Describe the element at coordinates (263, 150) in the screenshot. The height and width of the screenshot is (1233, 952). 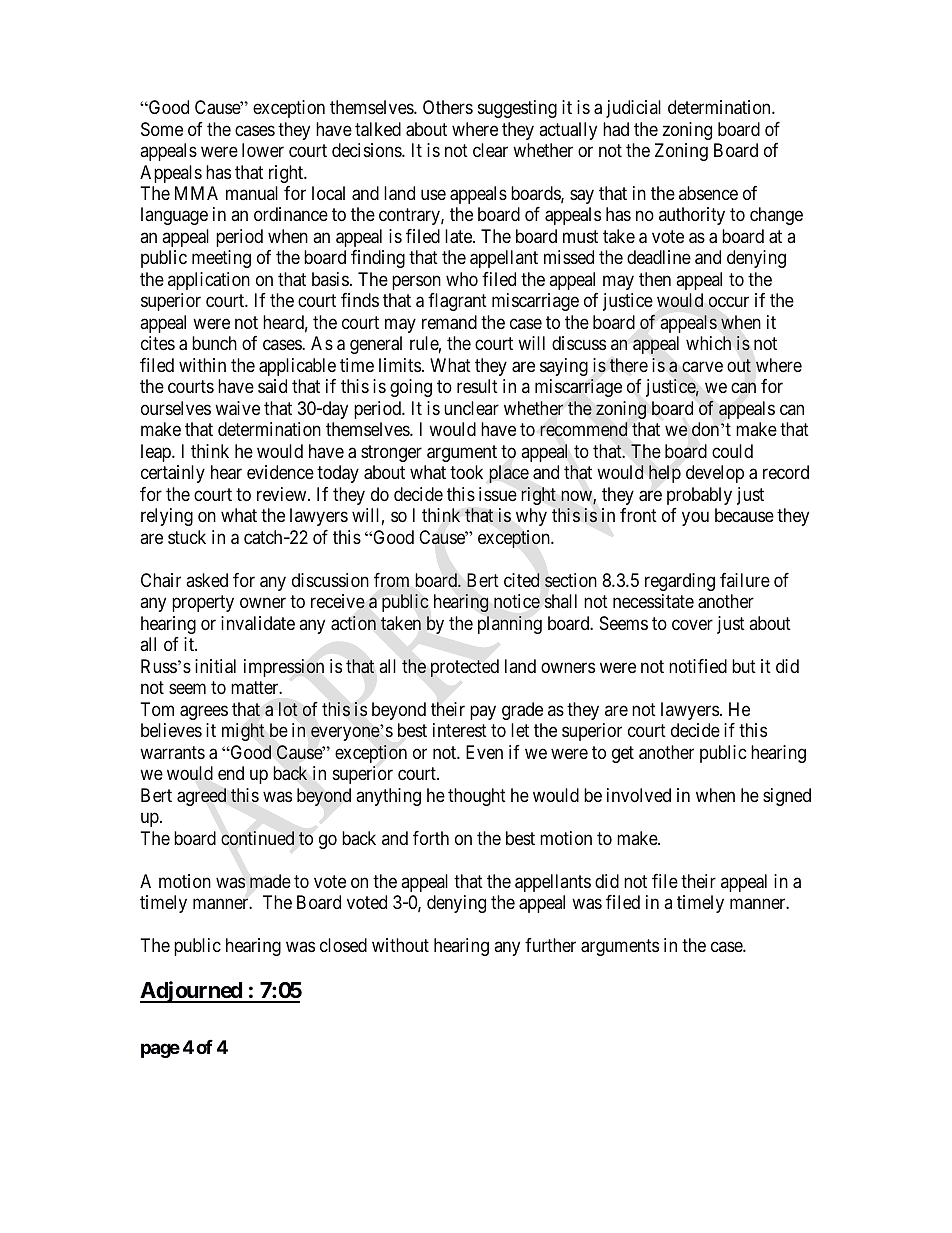
I see `lower` at that location.
